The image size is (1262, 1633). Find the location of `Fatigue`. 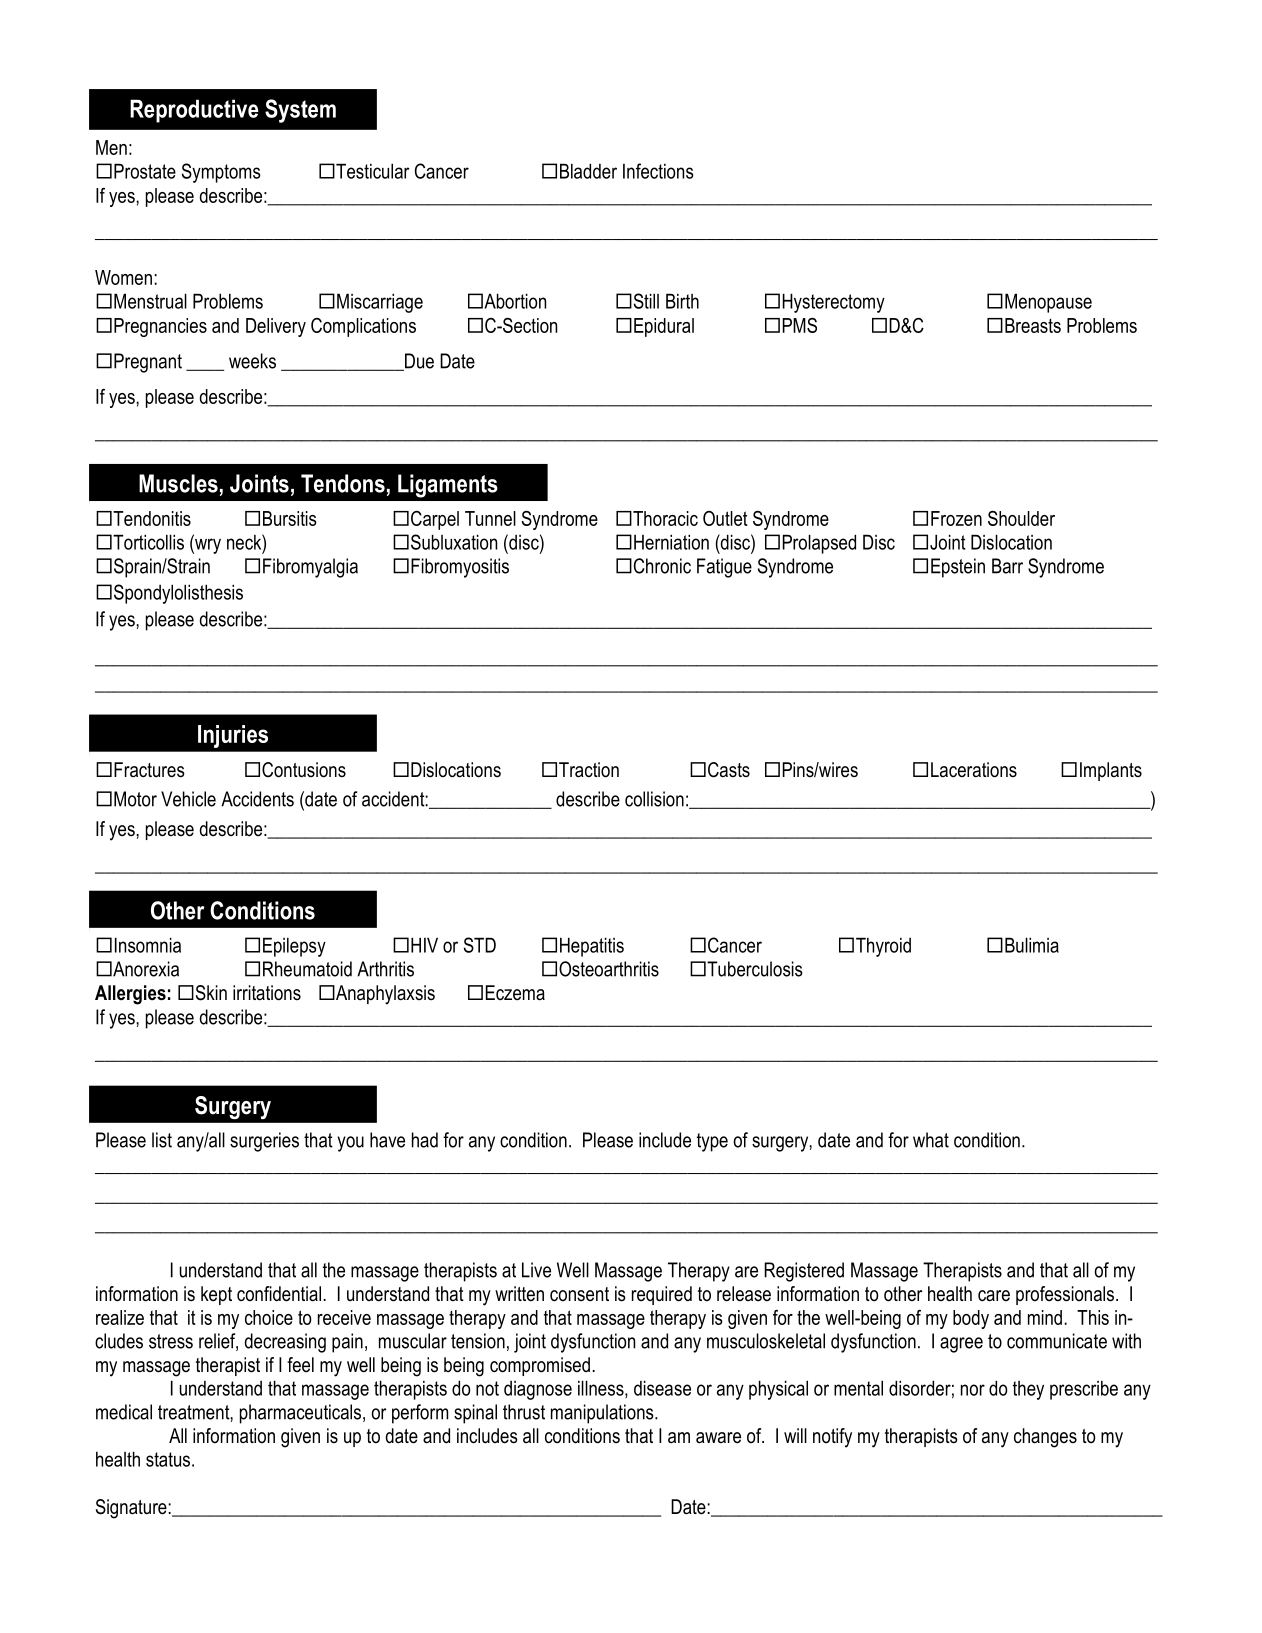

Fatigue is located at coordinates (724, 568).
